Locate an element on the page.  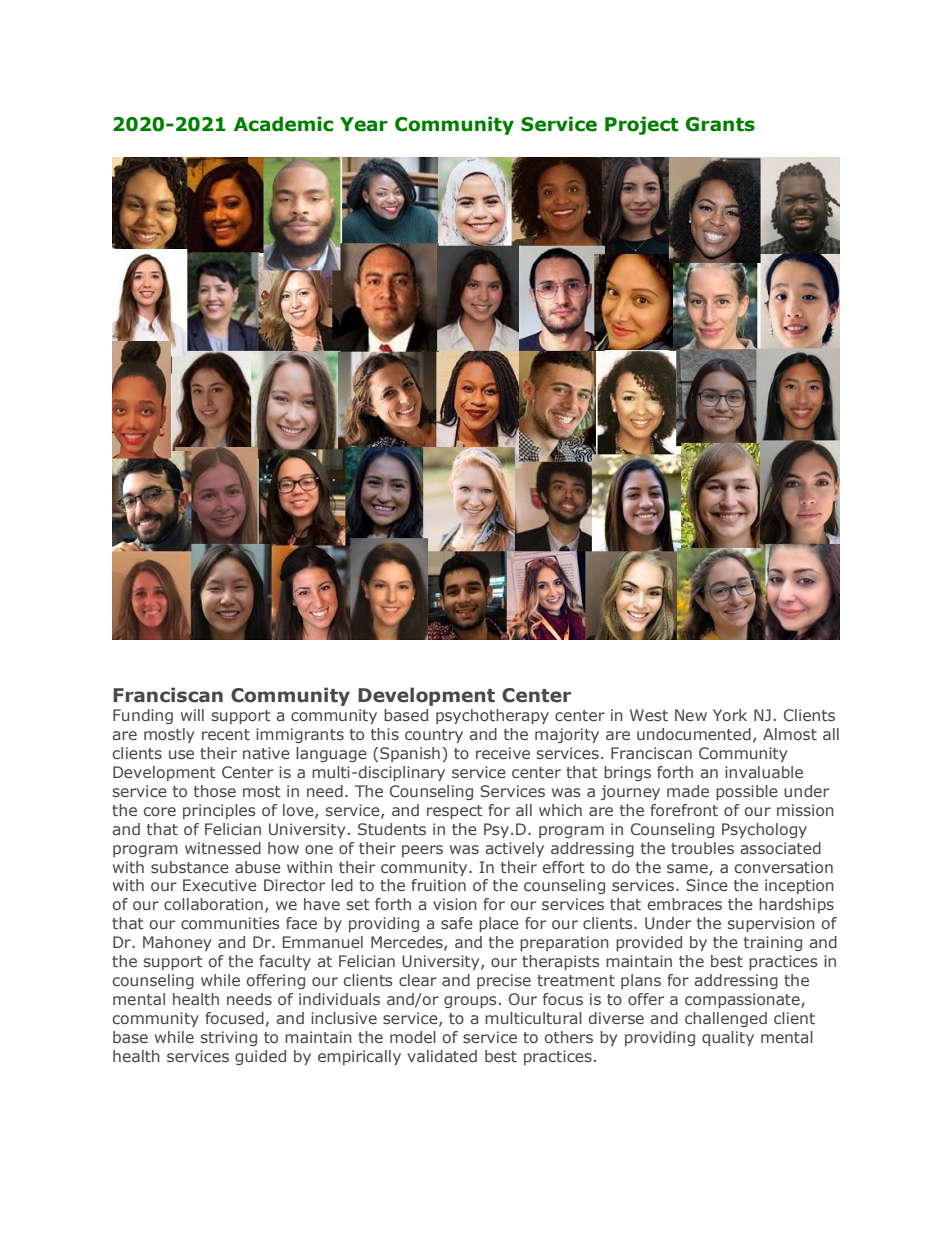
recent is located at coordinates (226, 734).
